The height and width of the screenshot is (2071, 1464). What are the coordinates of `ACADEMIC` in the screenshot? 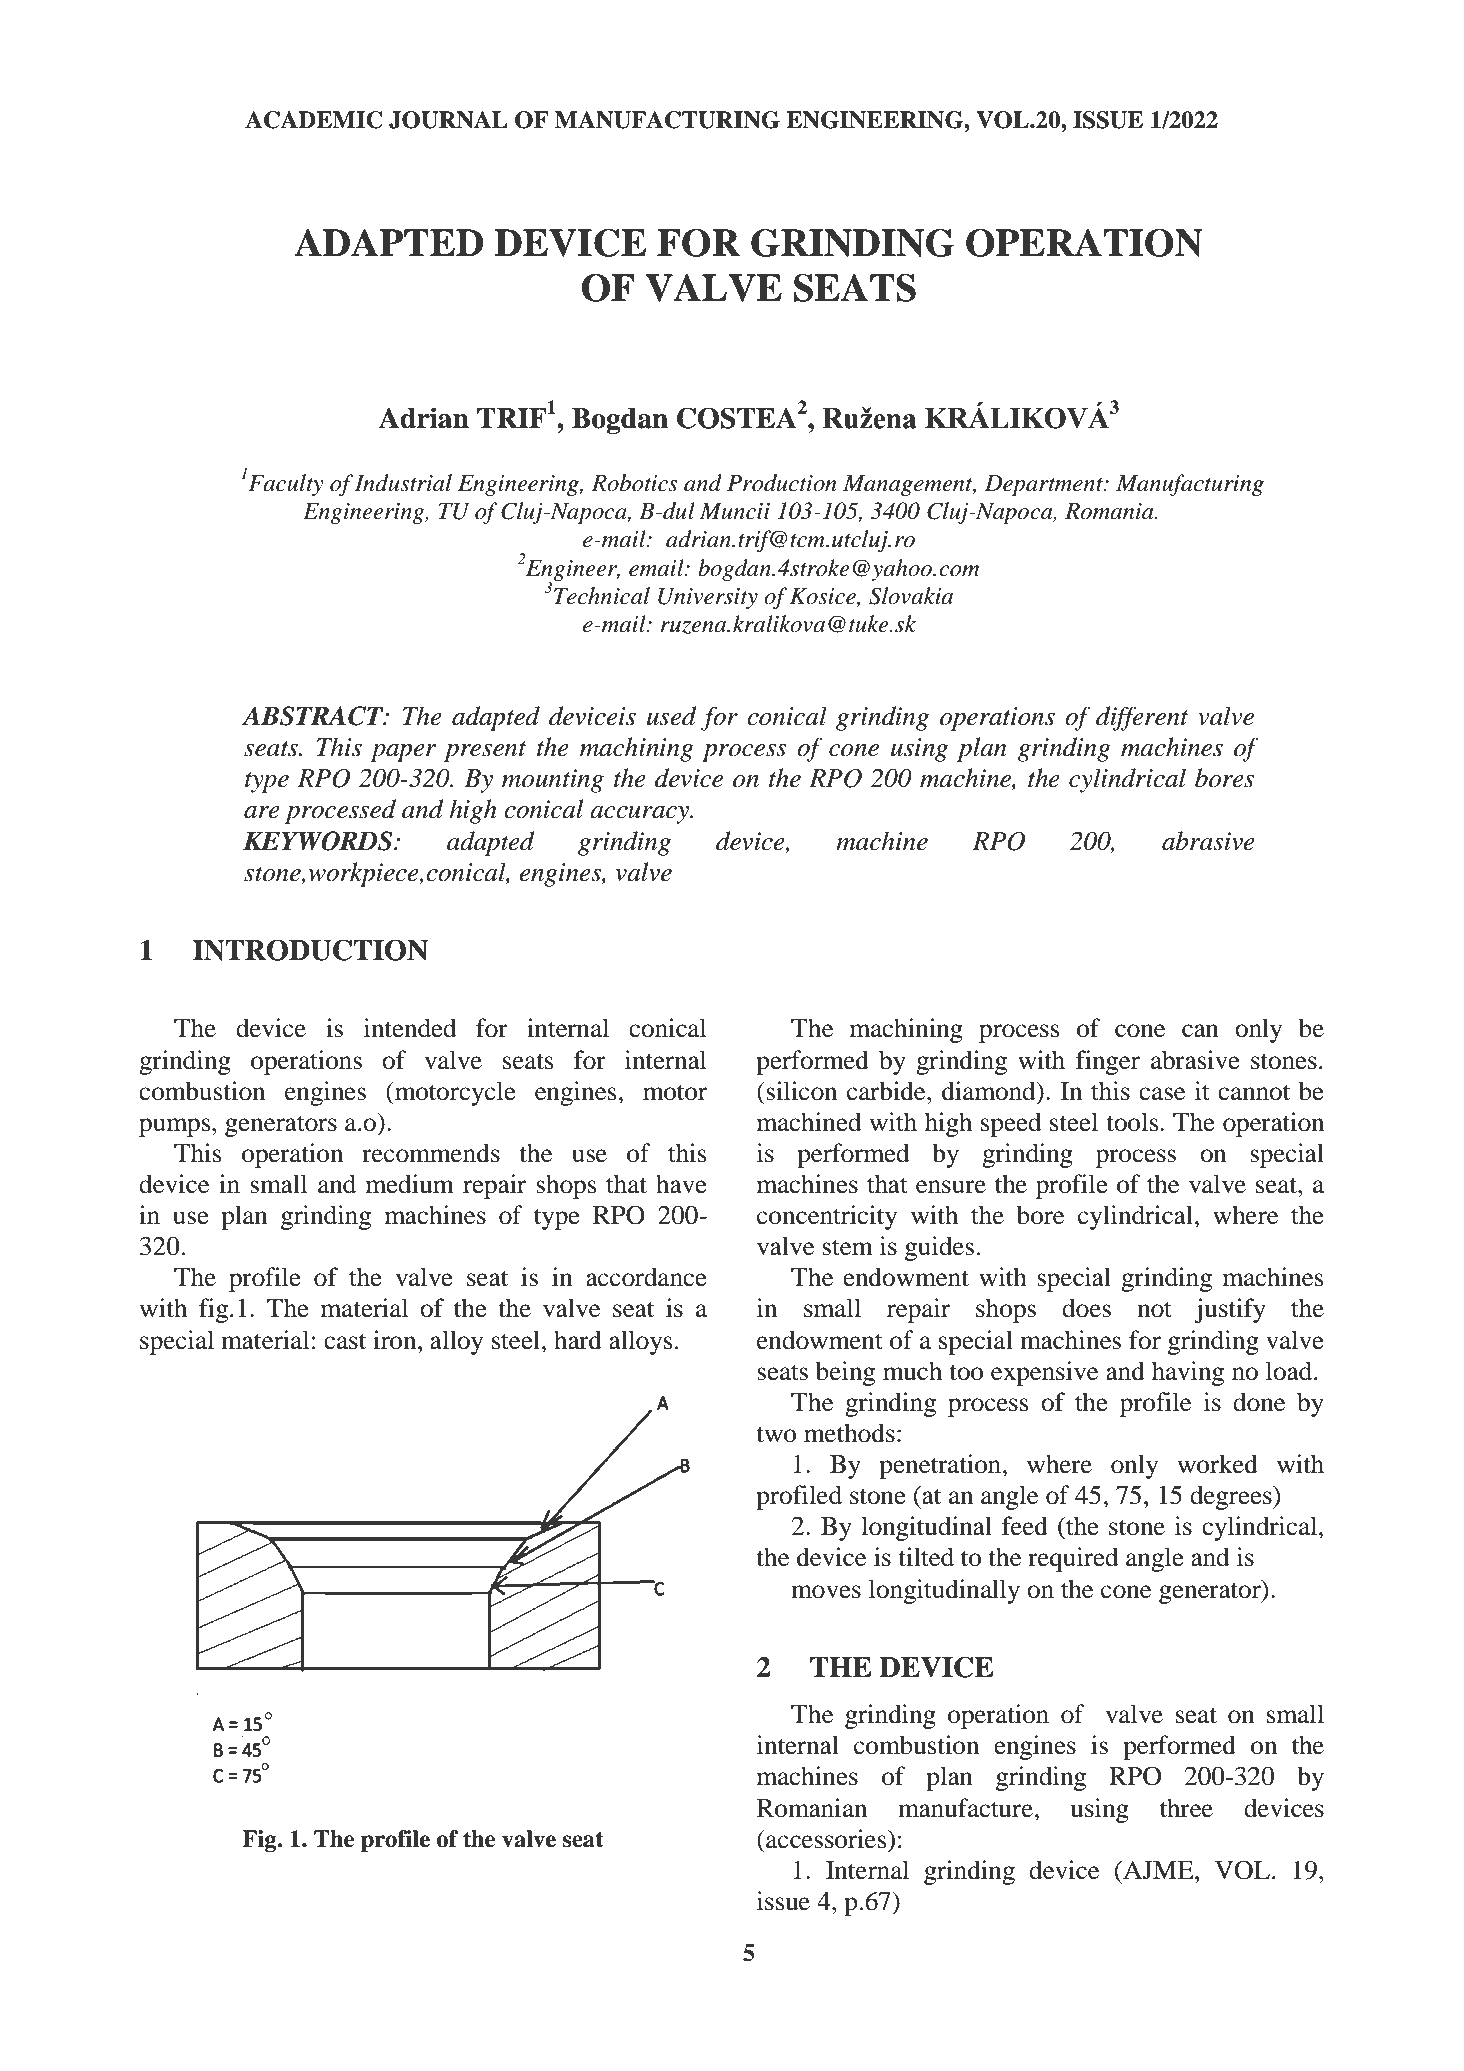 It's located at (314, 120).
